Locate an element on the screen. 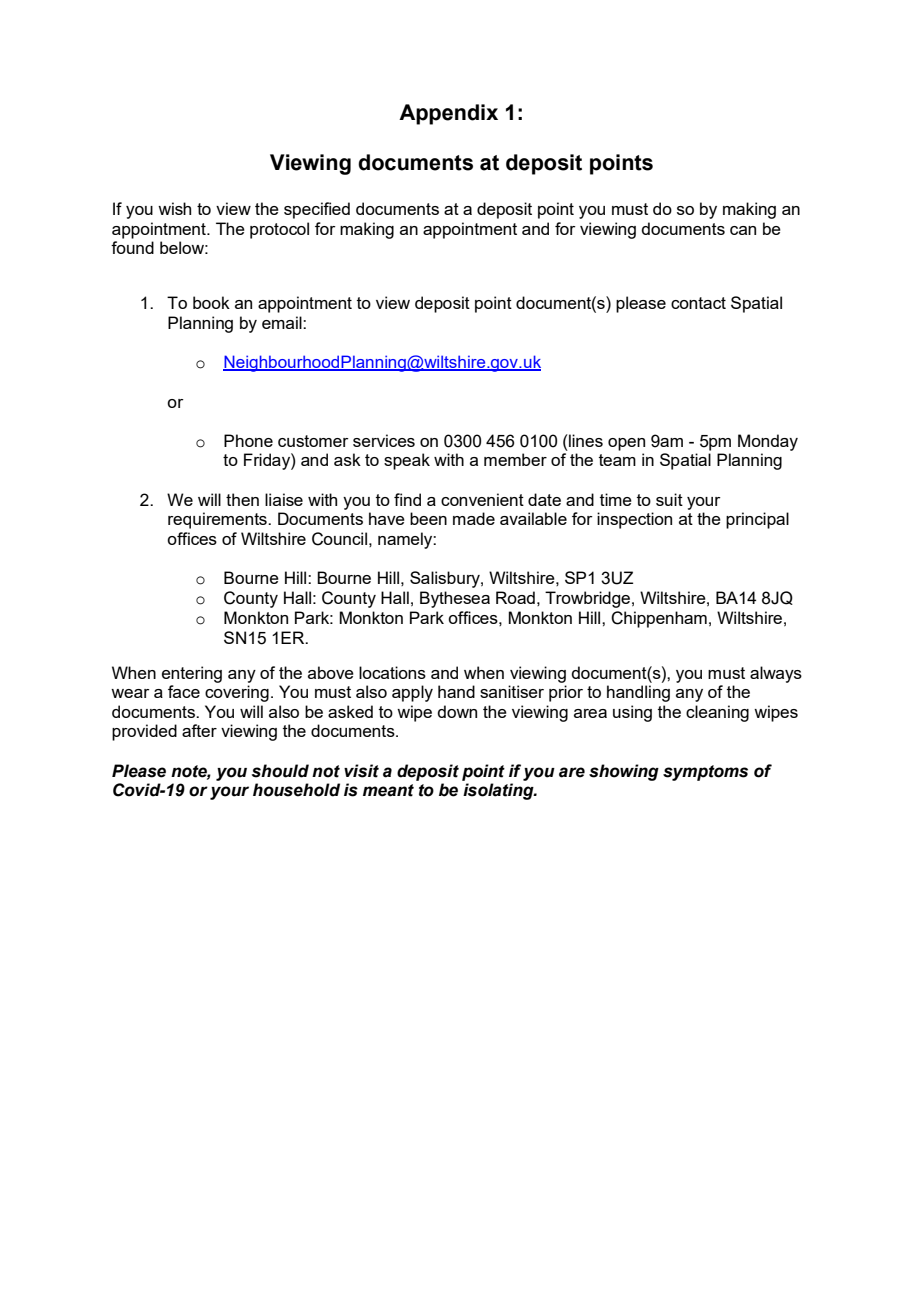 This screenshot has height=1308, width=924. can is located at coordinates (743, 230).
